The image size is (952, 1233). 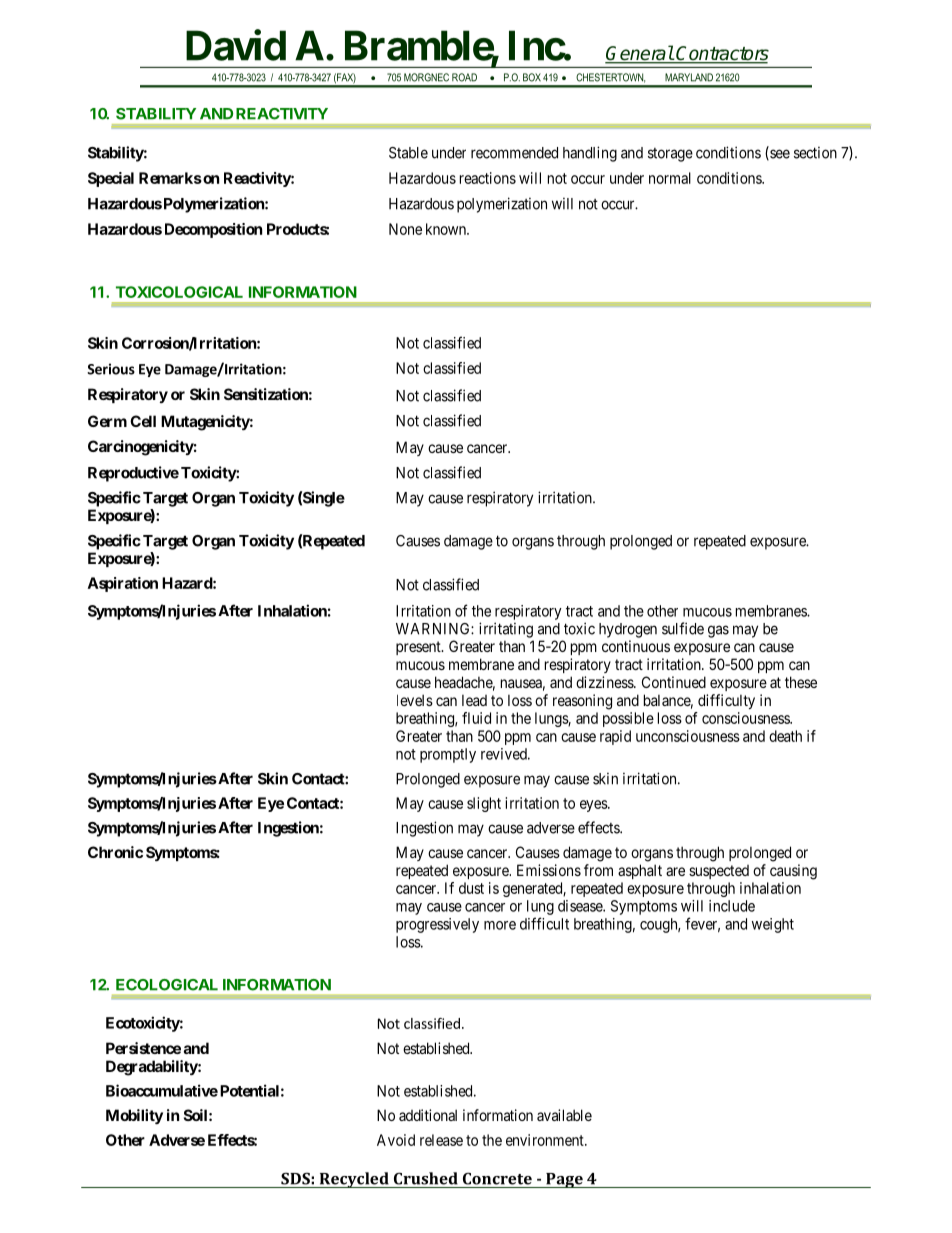 What do you see at coordinates (441, 1140) in the page?
I see `release` at bounding box center [441, 1140].
